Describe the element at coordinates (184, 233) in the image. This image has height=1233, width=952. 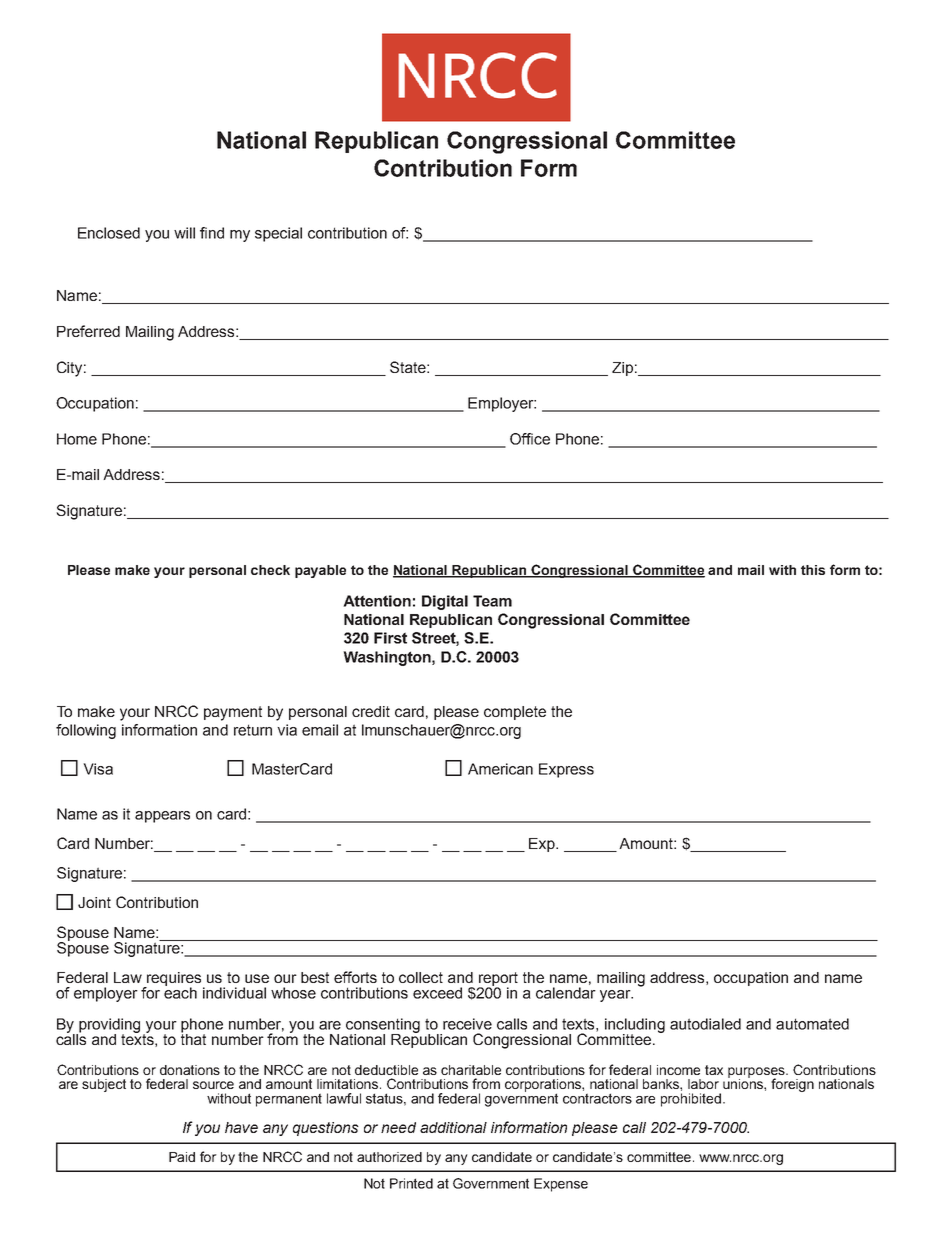
I see `will` at that location.
